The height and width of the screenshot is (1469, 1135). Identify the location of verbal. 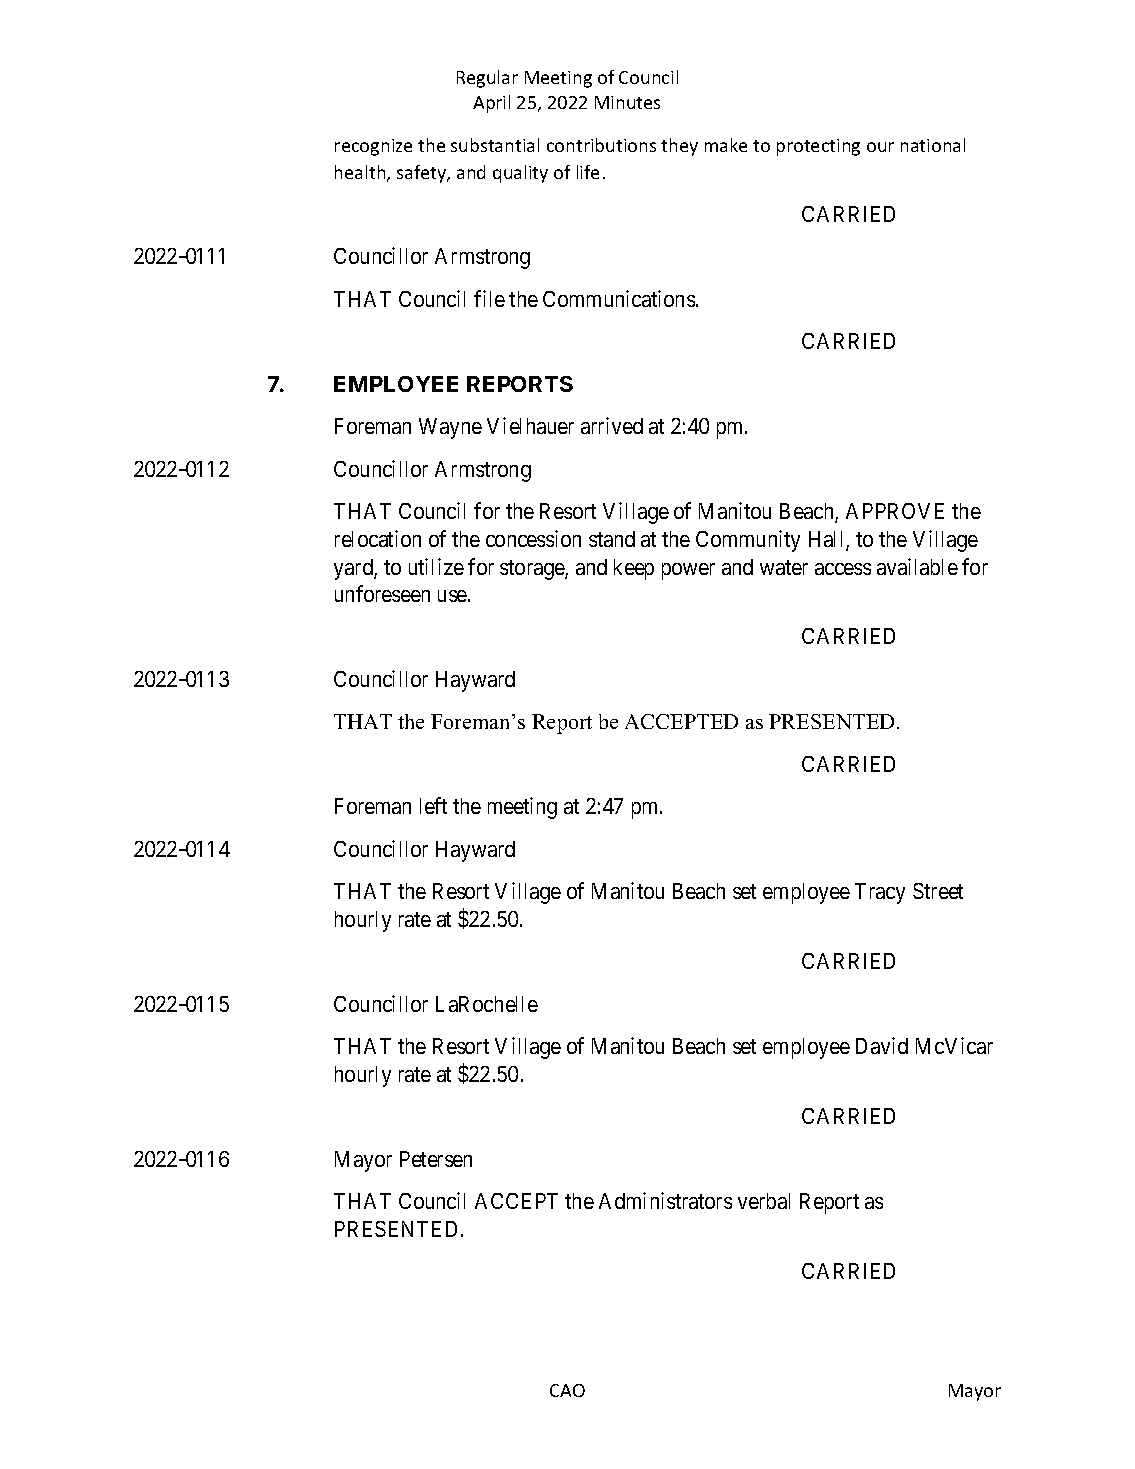
(764, 1201).
